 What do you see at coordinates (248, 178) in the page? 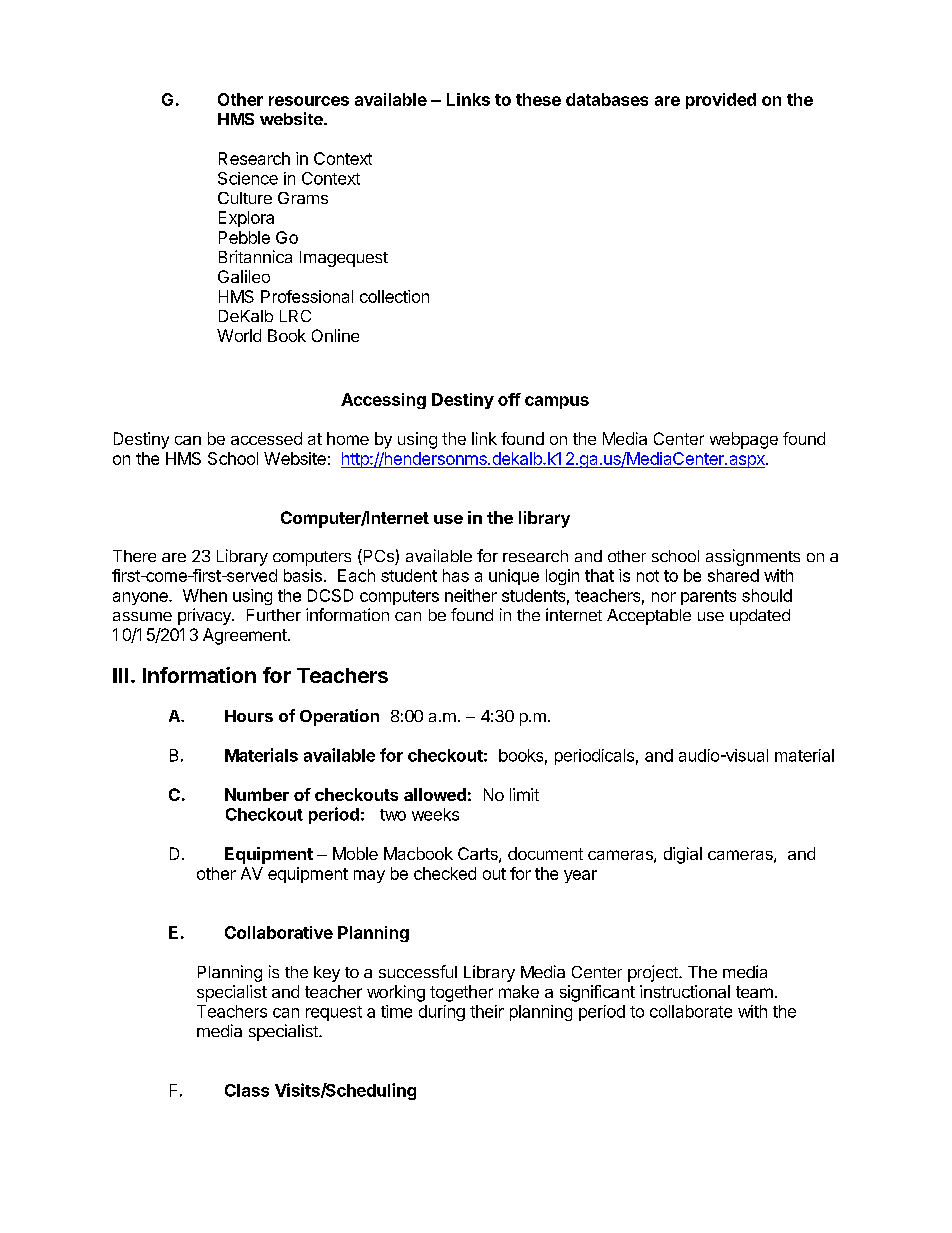
I see `Science` at bounding box center [248, 178].
